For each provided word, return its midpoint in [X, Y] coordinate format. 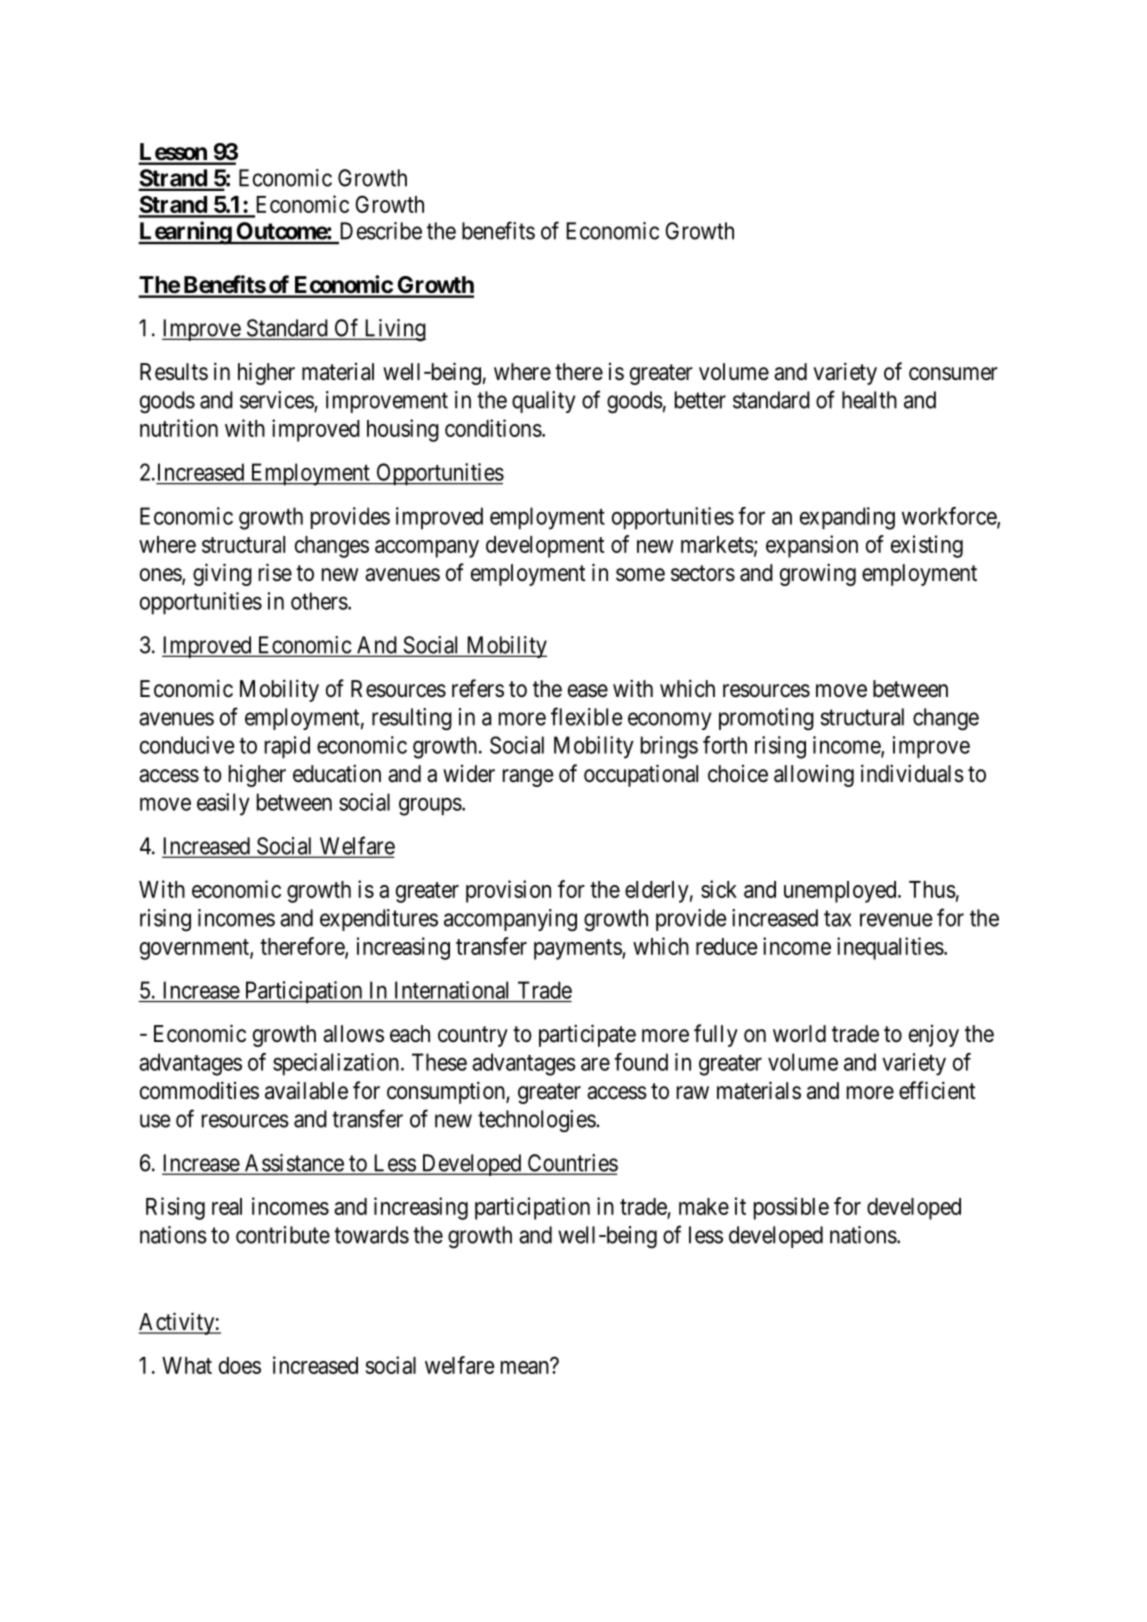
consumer [953, 374]
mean [525, 1367]
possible [791, 1208]
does [240, 1365]
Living [394, 330]
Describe [381, 231]
